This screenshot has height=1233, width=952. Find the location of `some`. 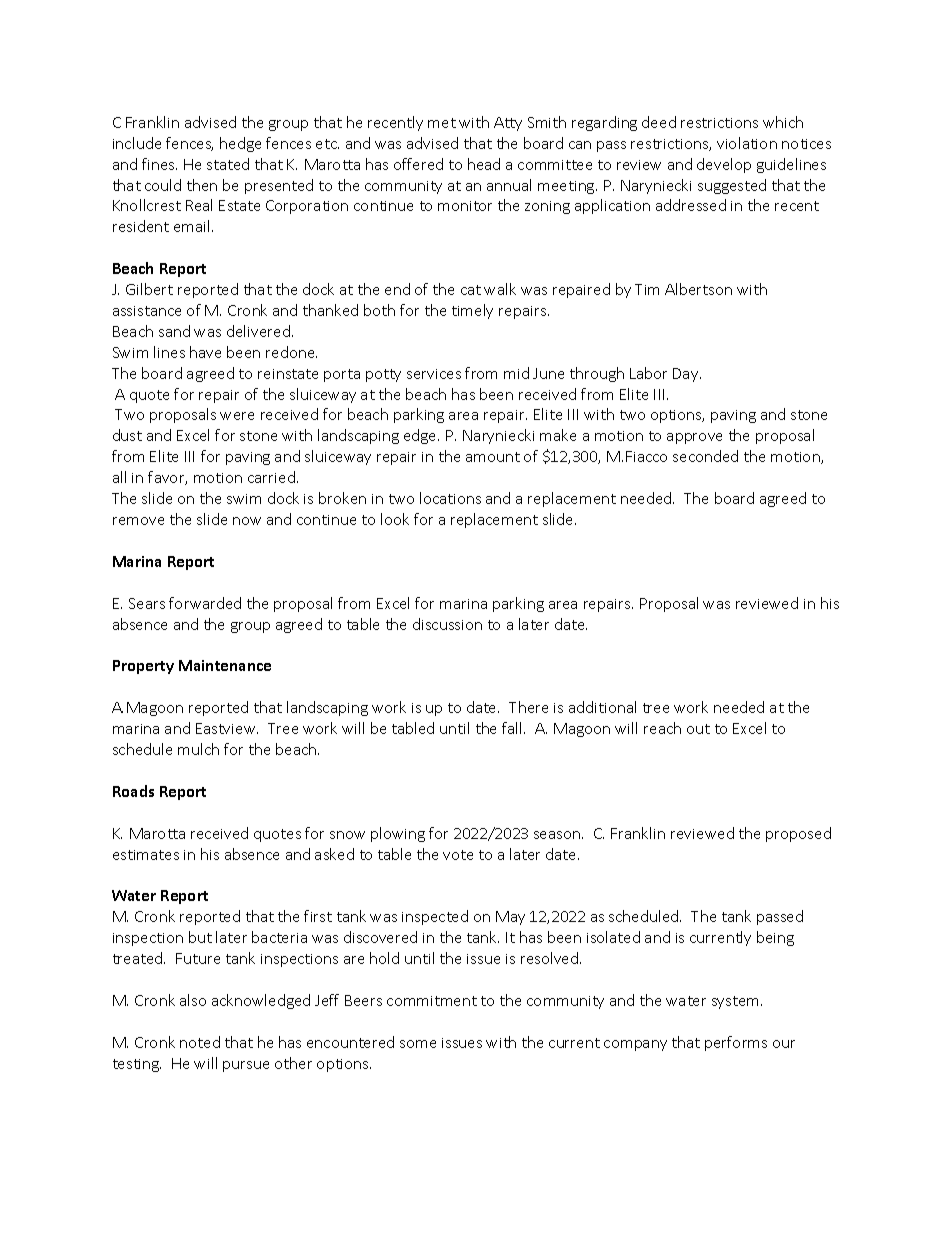

some is located at coordinates (418, 1044).
